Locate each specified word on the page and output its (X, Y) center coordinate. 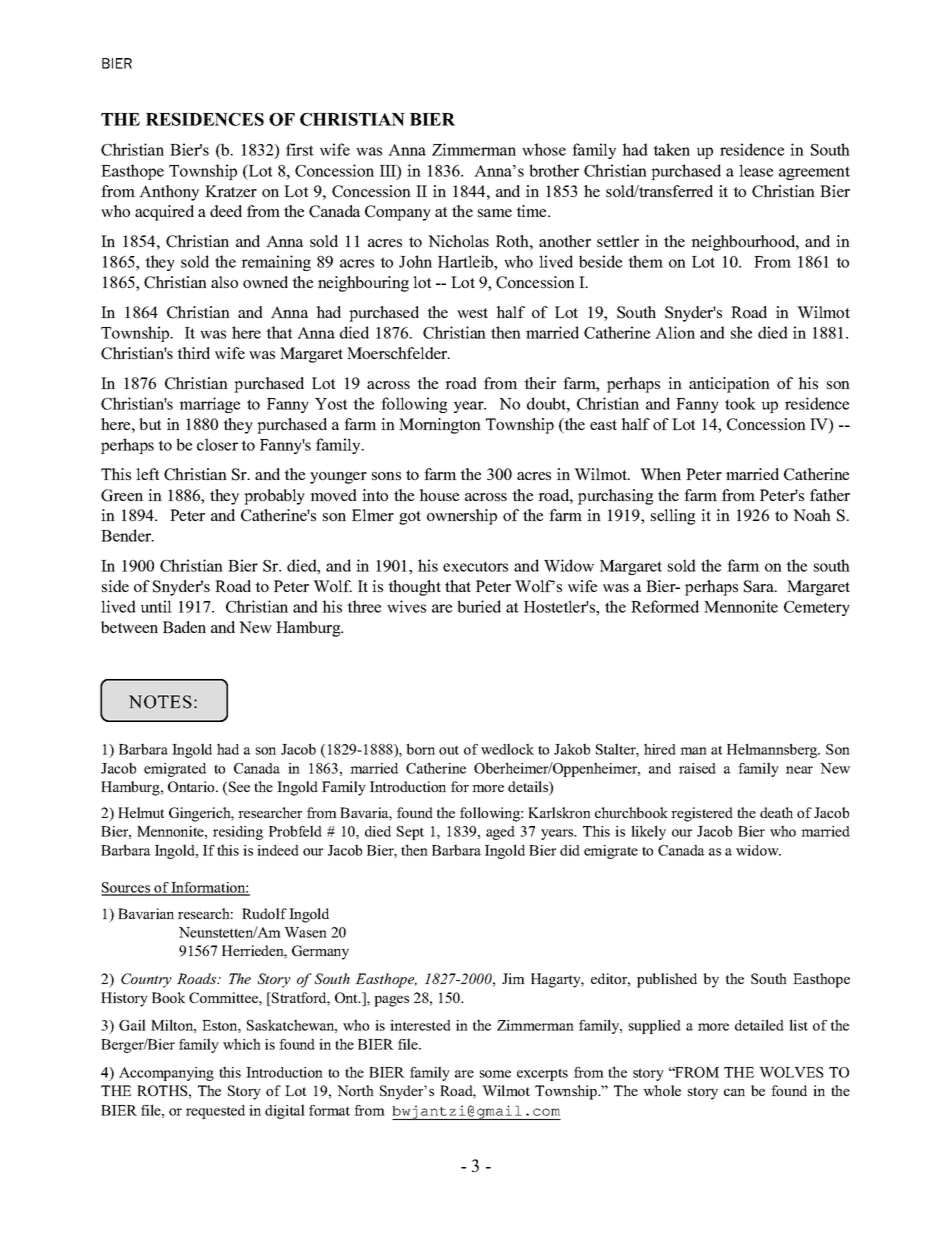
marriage (209, 405)
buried (479, 606)
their (540, 383)
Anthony (169, 193)
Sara (760, 586)
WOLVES (791, 1072)
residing (238, 833)
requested (215, 1112)
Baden (184, 627)
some (495, 1074)
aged (500, 833)
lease (756, 170)
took (740, 403)
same (495, 213)
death (776, 812)
